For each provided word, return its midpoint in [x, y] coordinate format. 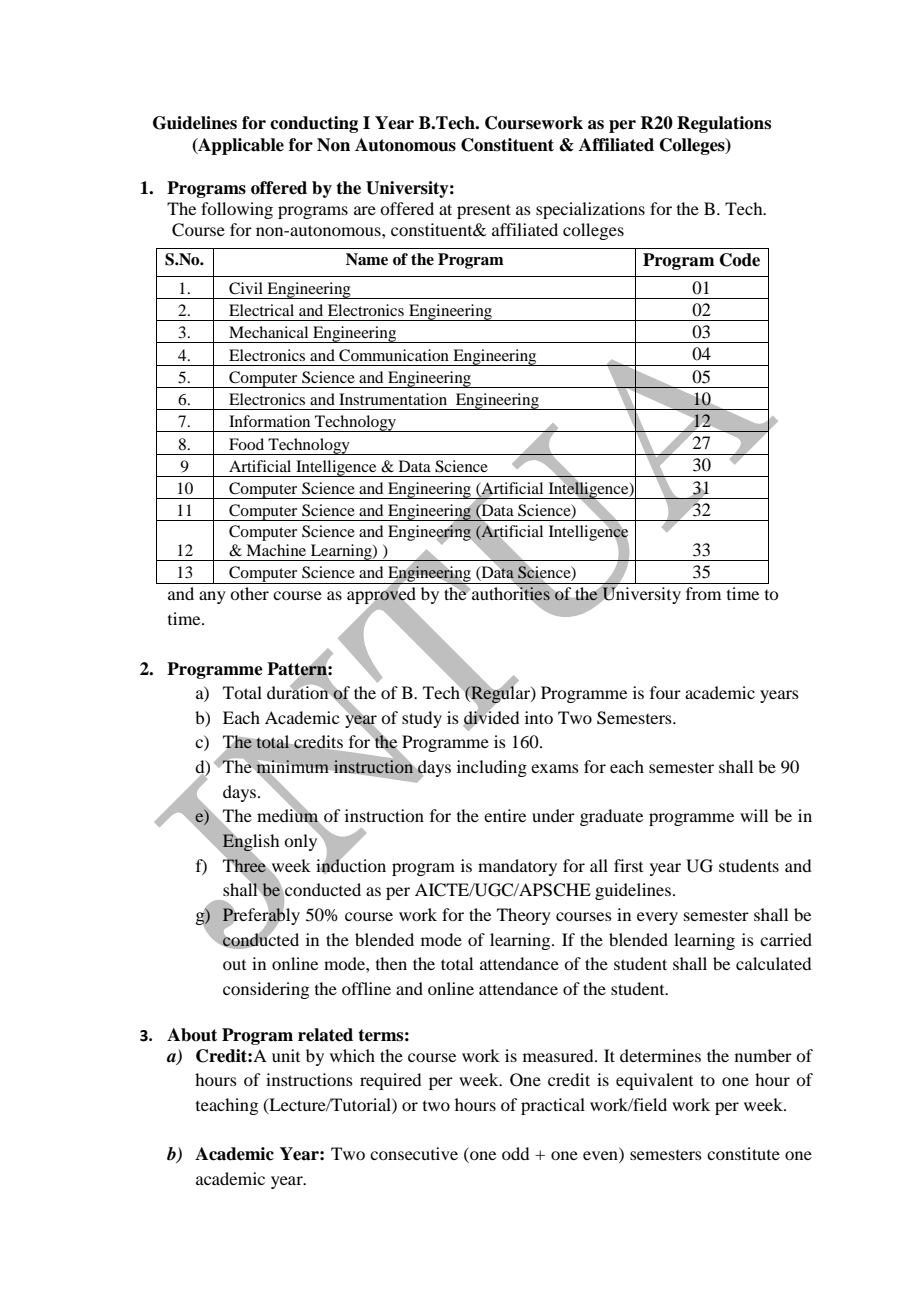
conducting [314, 124]
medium [289, 816]
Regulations [724, 124]
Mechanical [268, 332]
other [249, 593]
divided [491, 717]
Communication [394, 355]
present [484, 211]
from [703, 593]
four [665, 692]
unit [286, 1055]
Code [740, 260]
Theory [524, 916]
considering [266, 990]
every [657, 918]
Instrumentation [393, 399]
